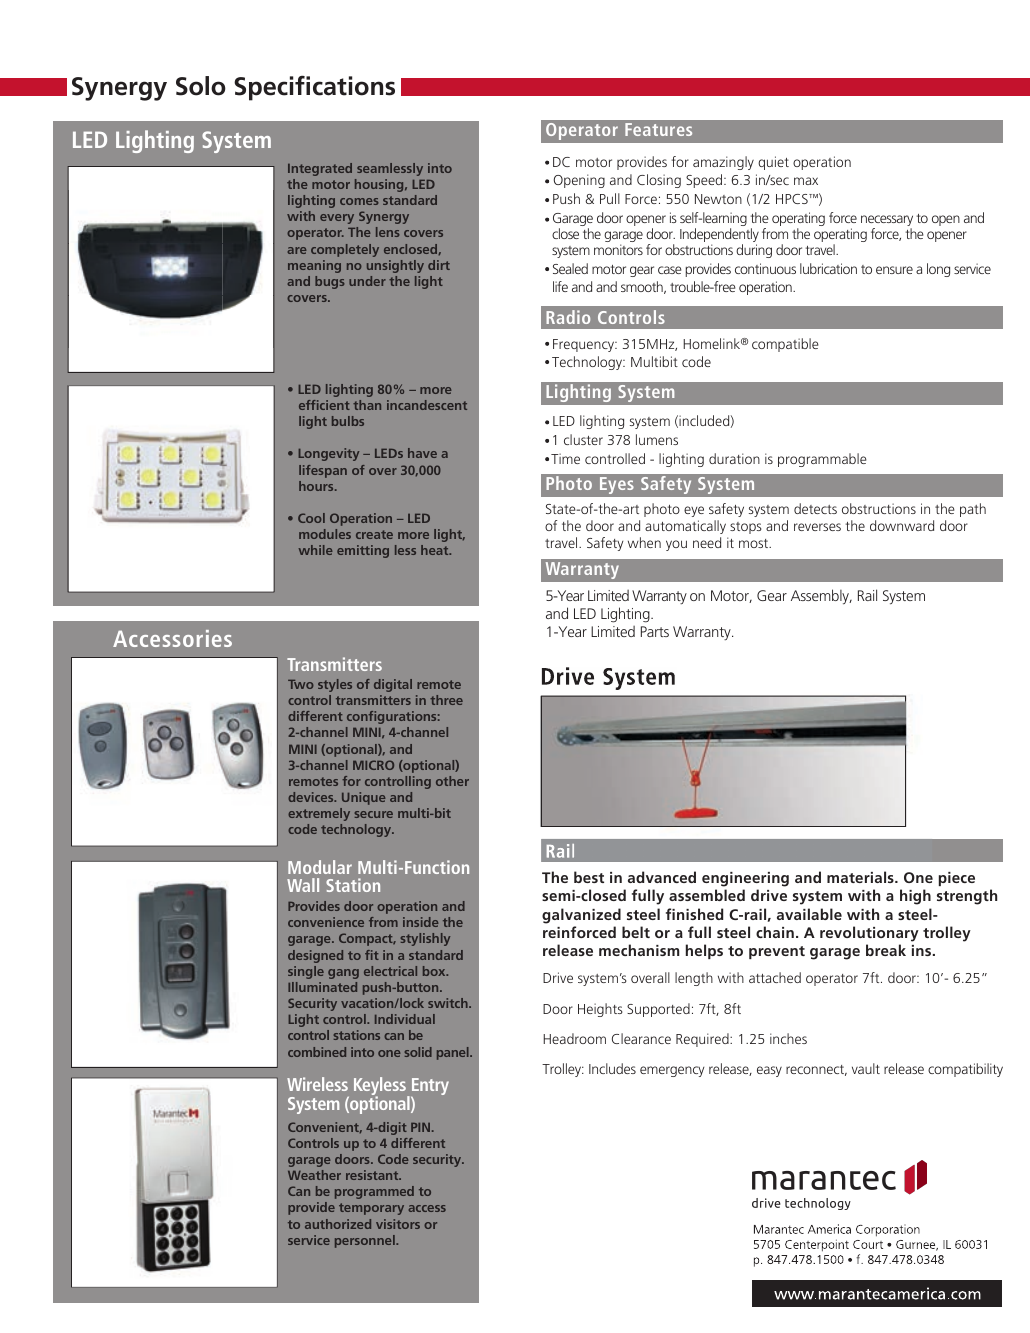 This document has width=1030, height=1333. Describe the element at coordinates (658, 129) in the document. I see `Features` at that location.
